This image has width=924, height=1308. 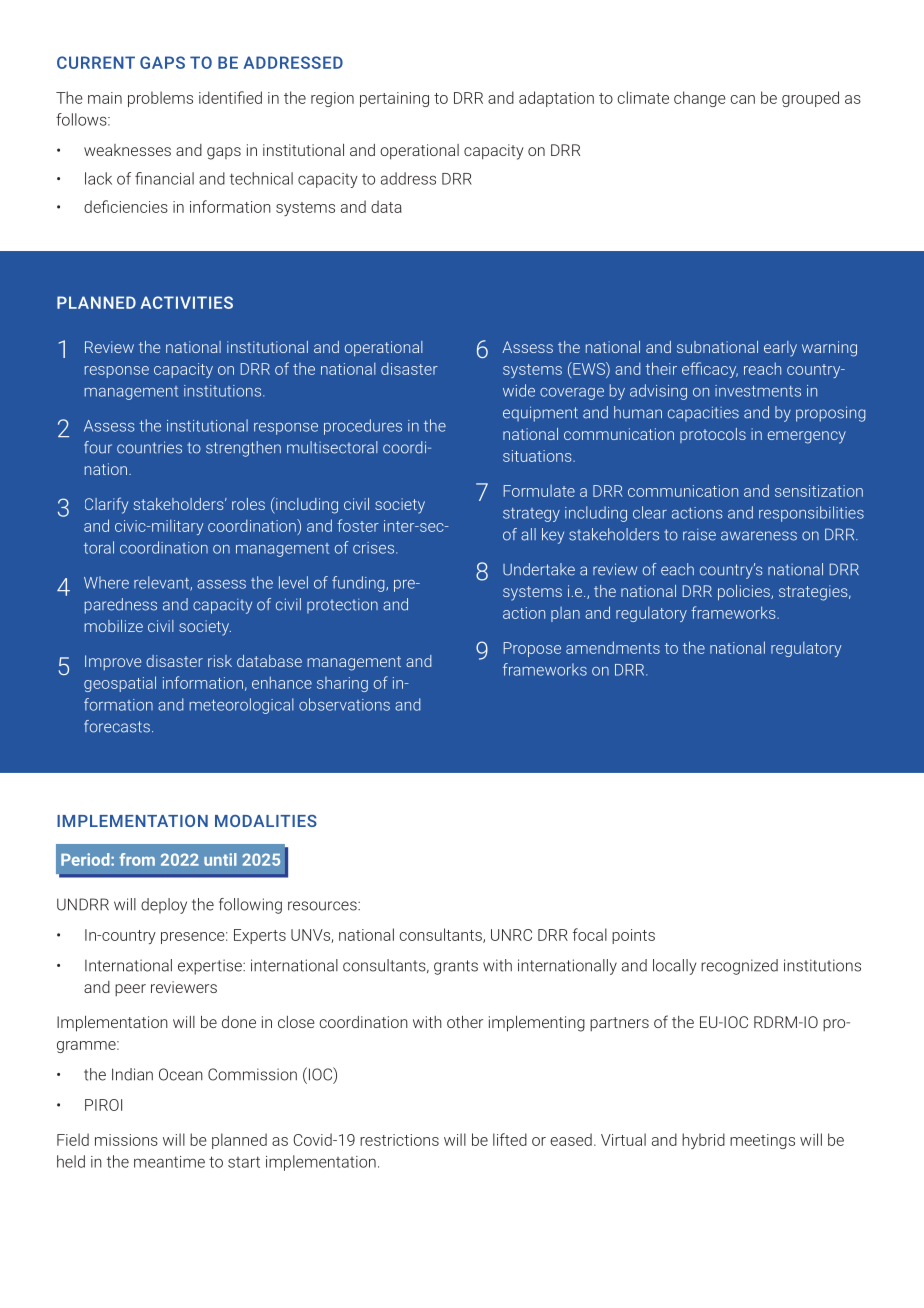 What do you see at coordinates (713, 435) in the image?
I see `protocols` at bounding box center [713, 435].
